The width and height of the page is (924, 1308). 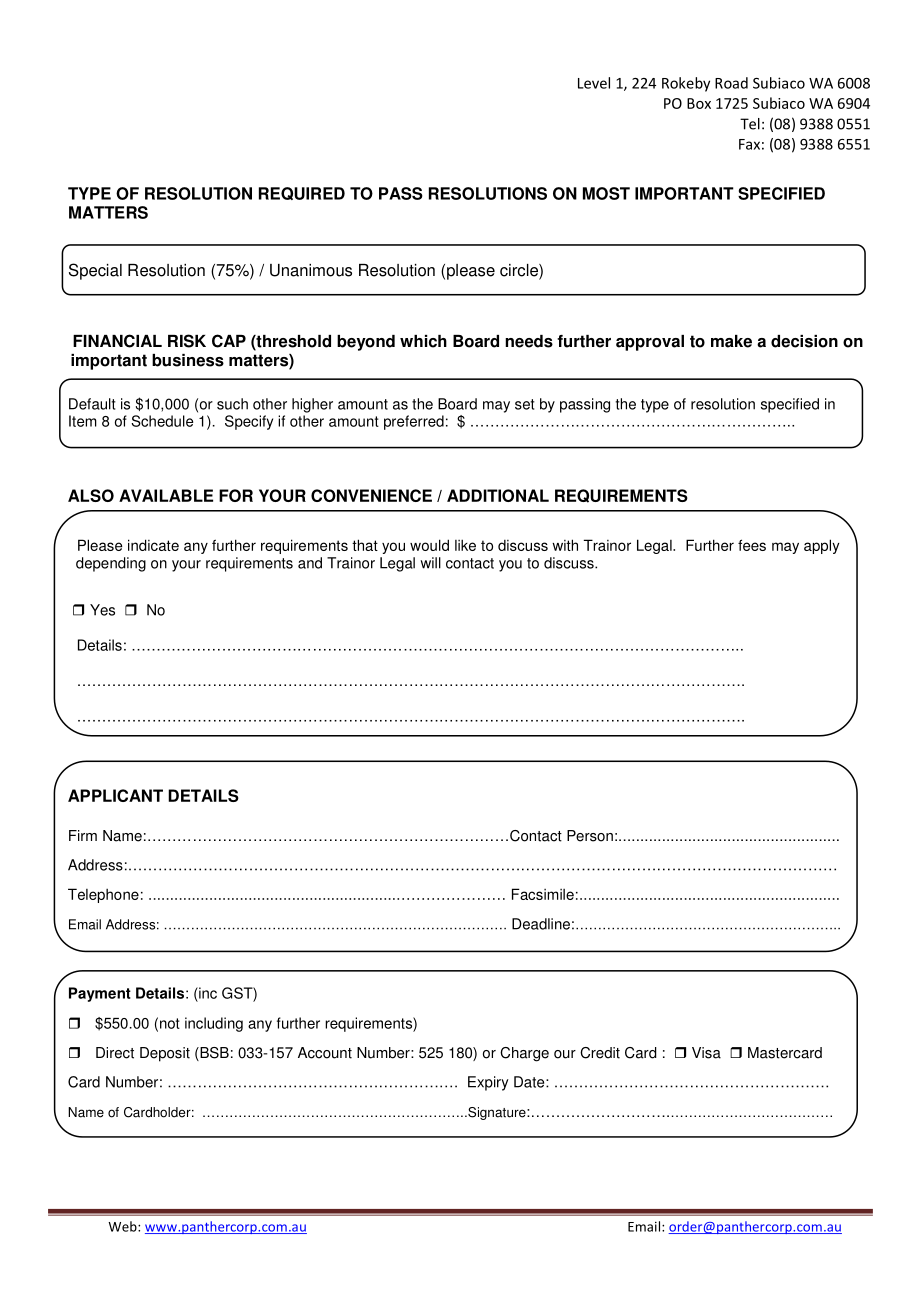 I want to click on Box, so click(x=699, y=103).
